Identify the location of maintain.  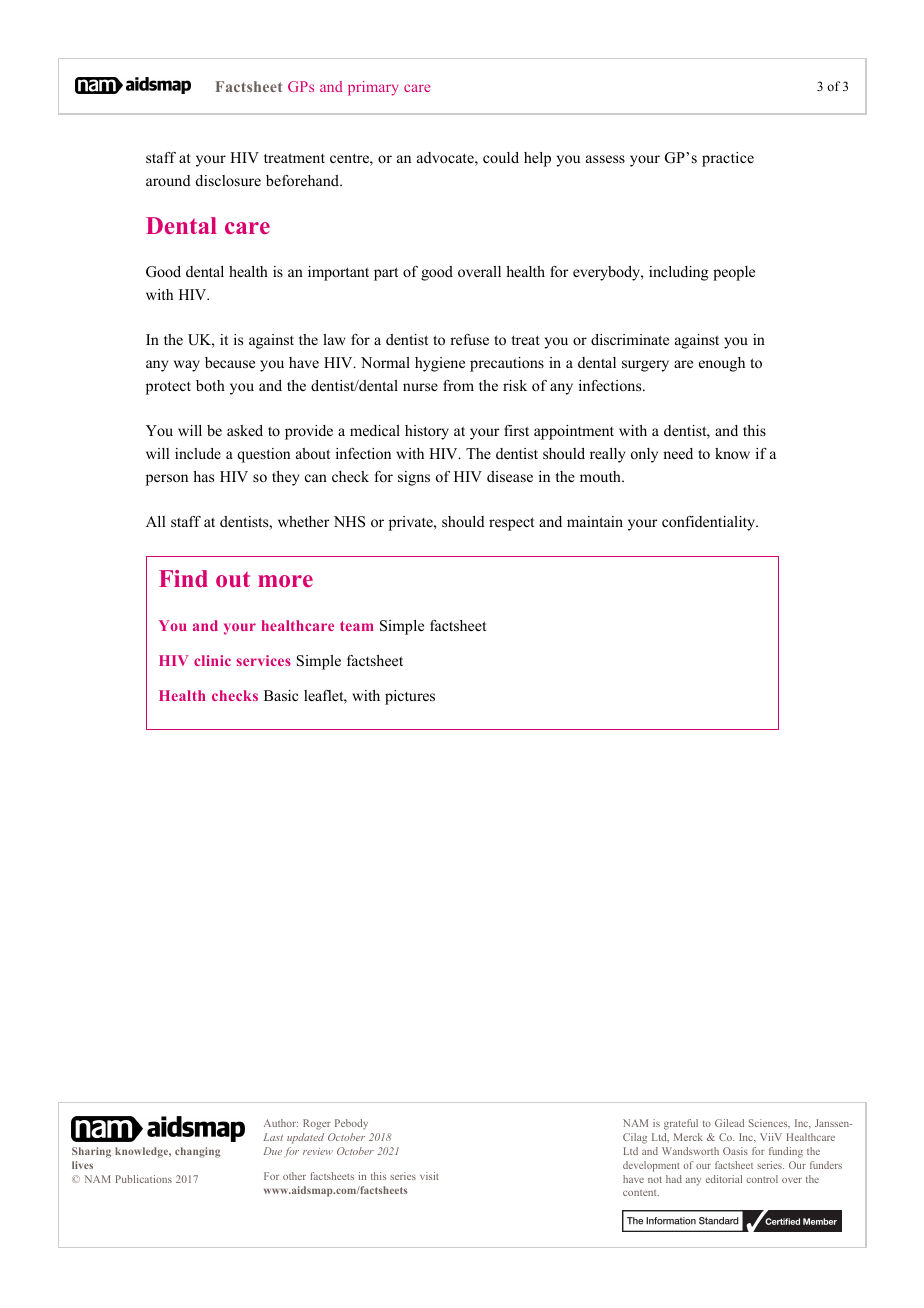
(595, 521).
